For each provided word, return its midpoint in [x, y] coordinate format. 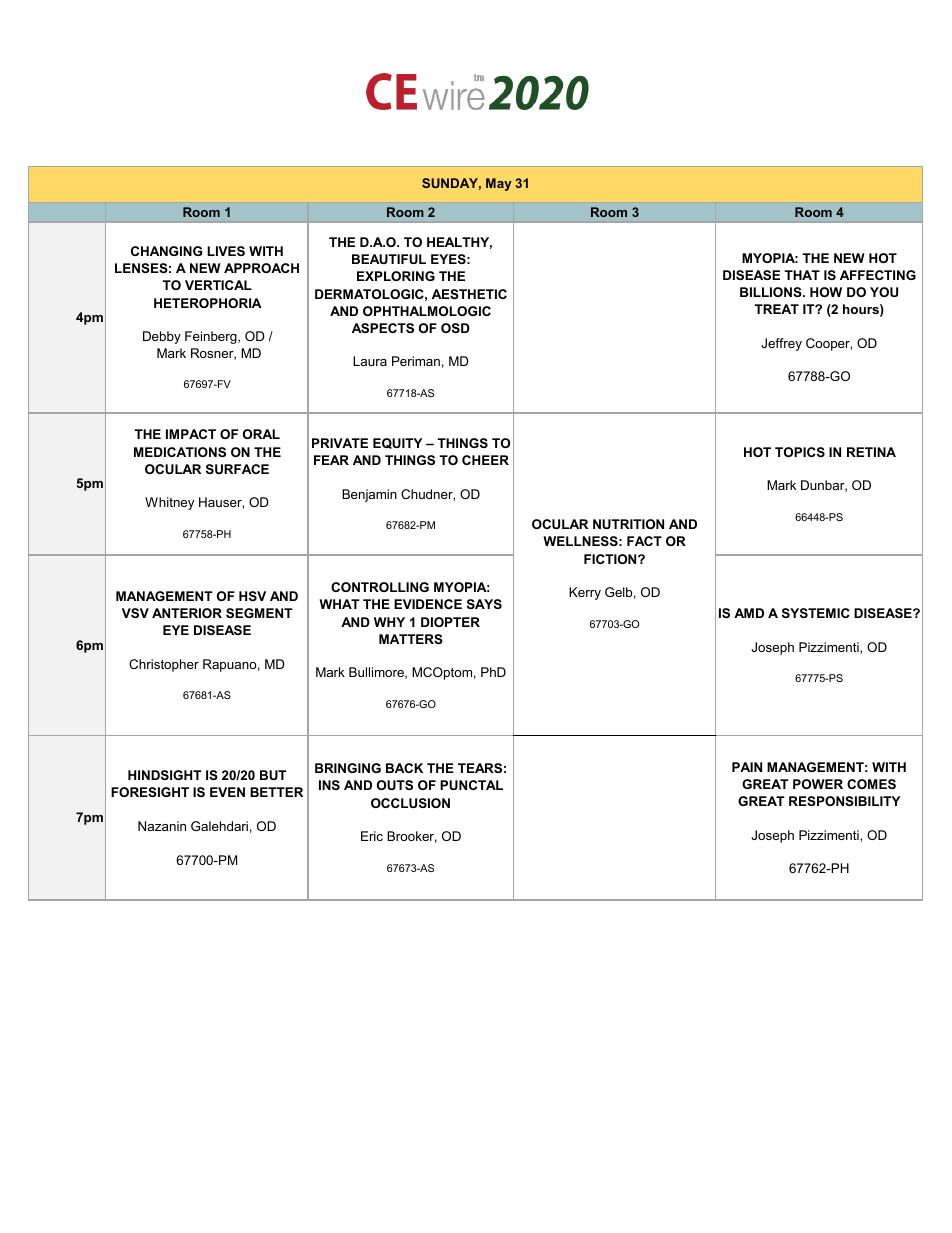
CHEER [485, 460]
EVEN [227, 792]
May [499, 184]
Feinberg [212, 337]
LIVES [226, 251]
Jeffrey [781, 344]
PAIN [747, 767]
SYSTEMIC [816, 613]
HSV [252, 596]
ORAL [261, 434]
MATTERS [411, 639]
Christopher [164, 665]
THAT [802, 275]
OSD [455, 328]
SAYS [484, 604]
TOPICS [800, 452]
